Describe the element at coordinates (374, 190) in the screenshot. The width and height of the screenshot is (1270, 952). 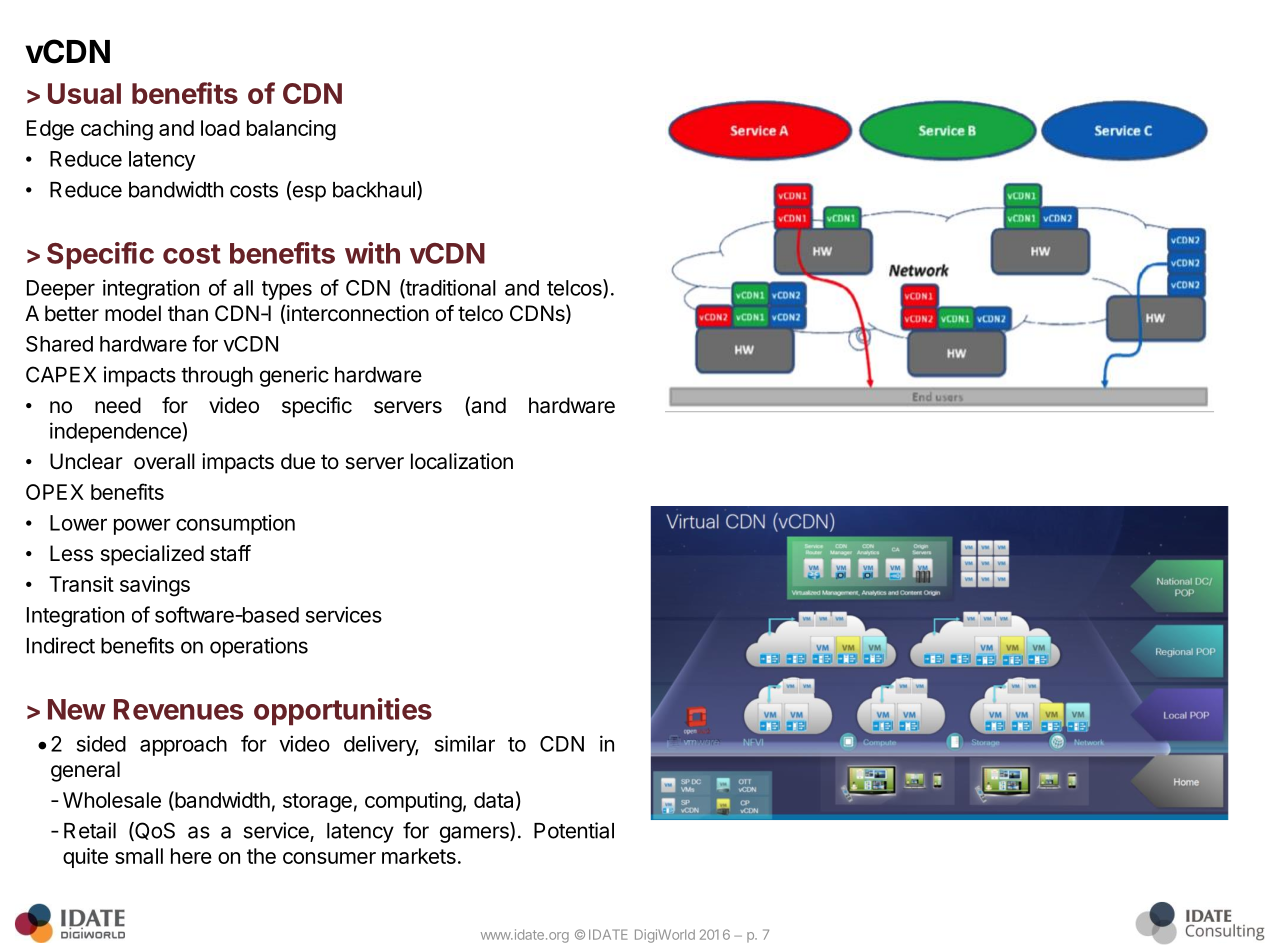
I see `backhaul` at that location.
